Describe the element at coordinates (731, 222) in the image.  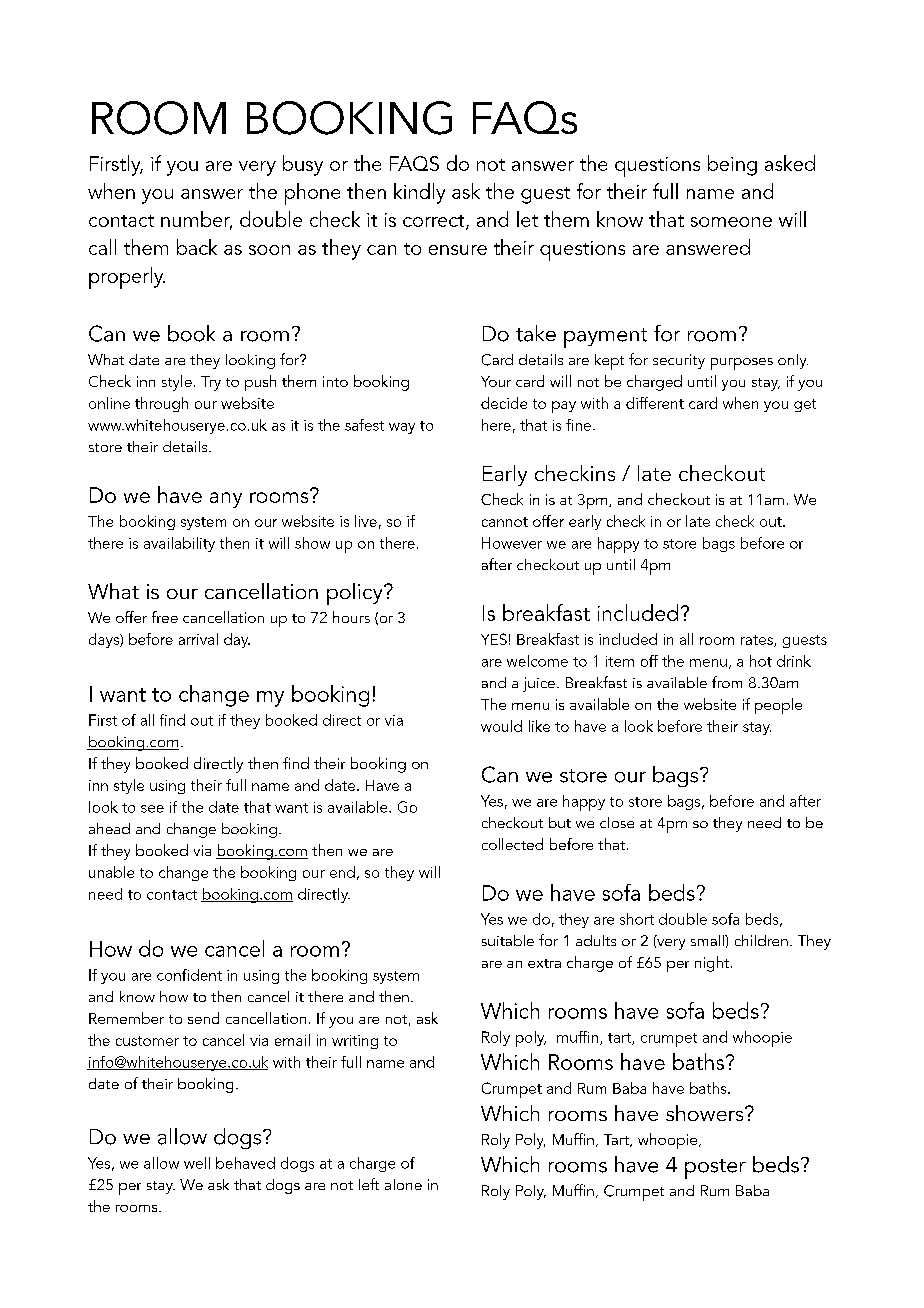
I see `someone` at that location.
